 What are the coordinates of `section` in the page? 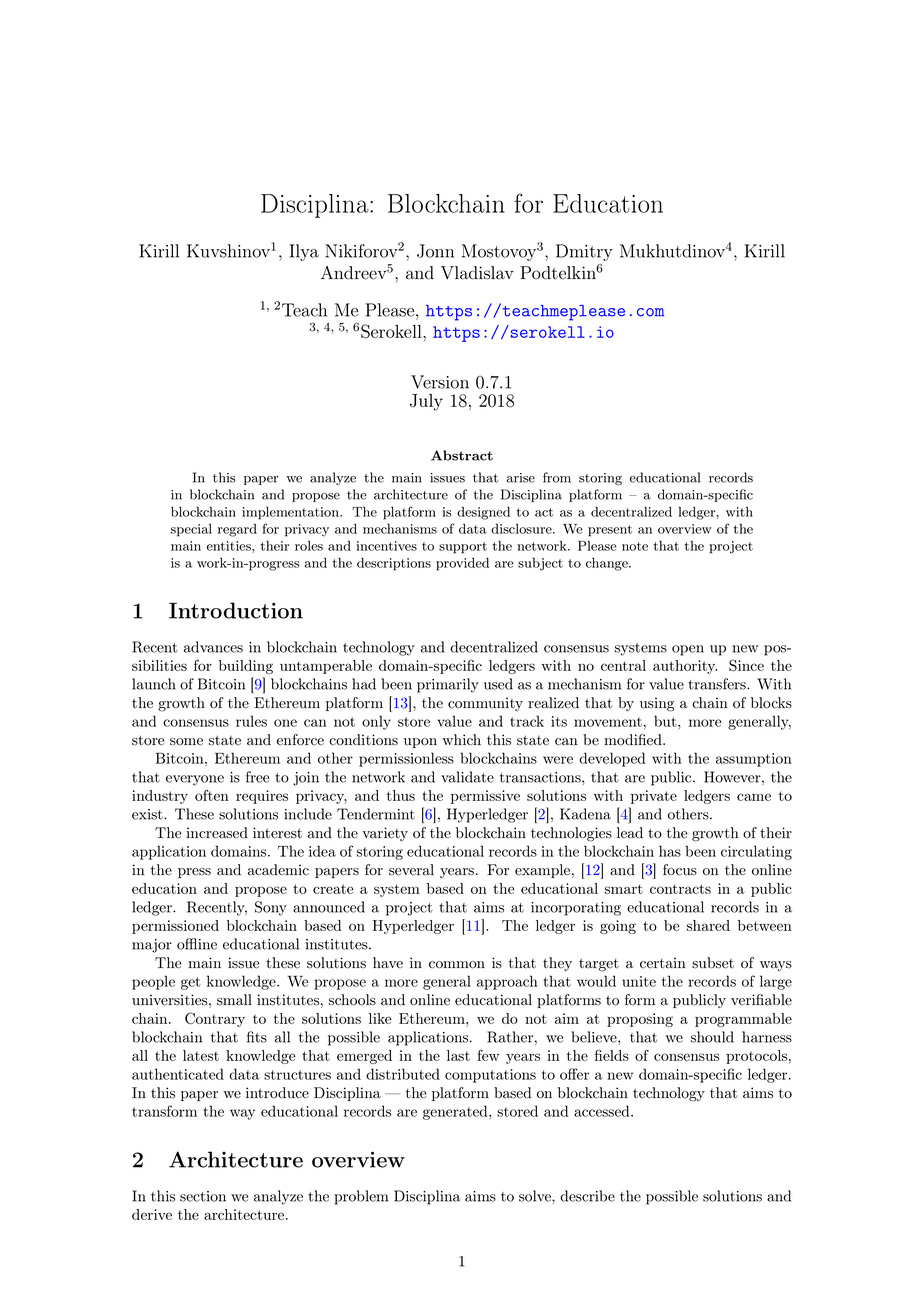 It's located at (203, 1196).
